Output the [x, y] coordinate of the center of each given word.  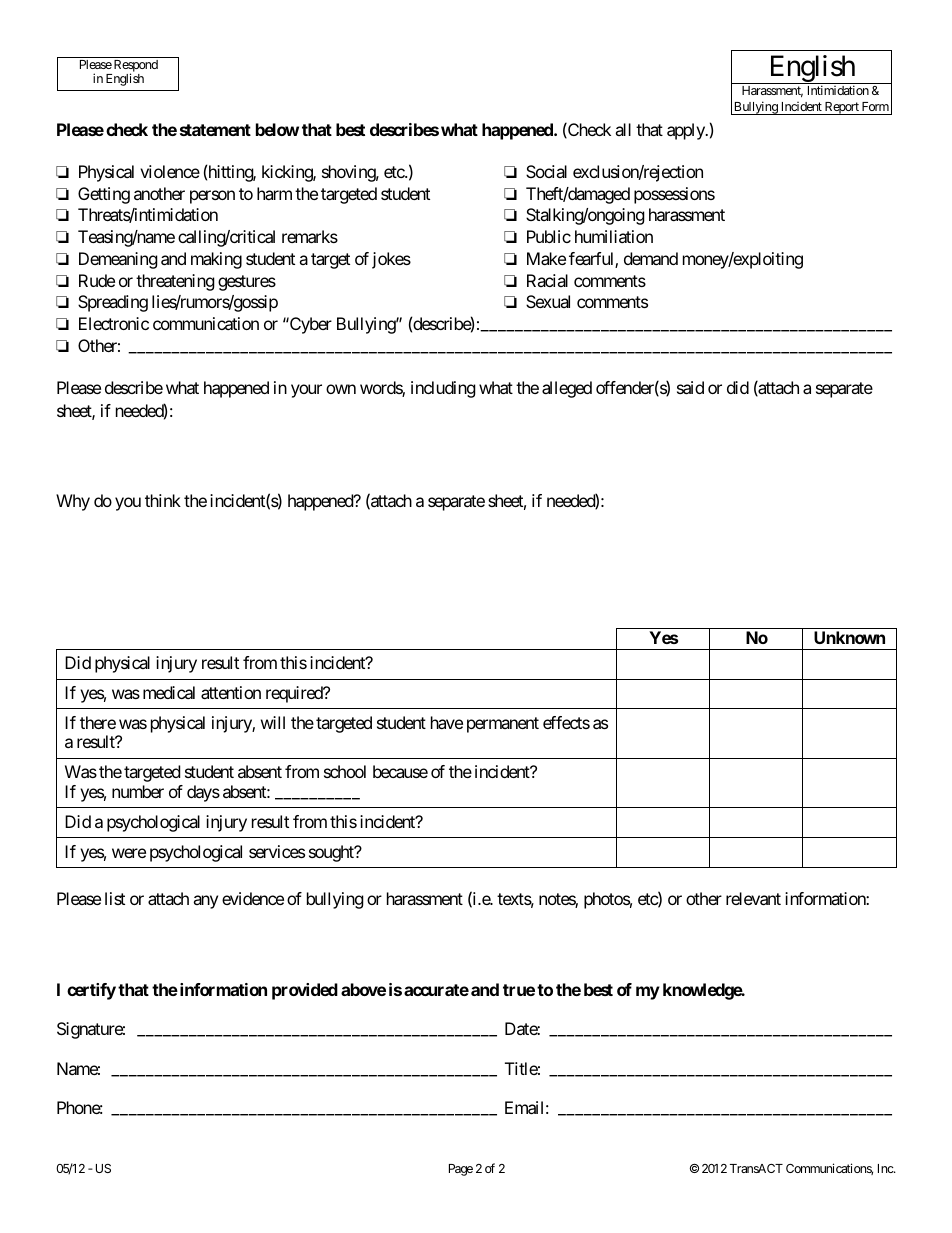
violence [170, 171]
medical [169, 692]
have [447, 722]
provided [305, 991]
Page [461, 1170]
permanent [503, 725]
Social [546, 171]
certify [91, 991]
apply [687, 131]
